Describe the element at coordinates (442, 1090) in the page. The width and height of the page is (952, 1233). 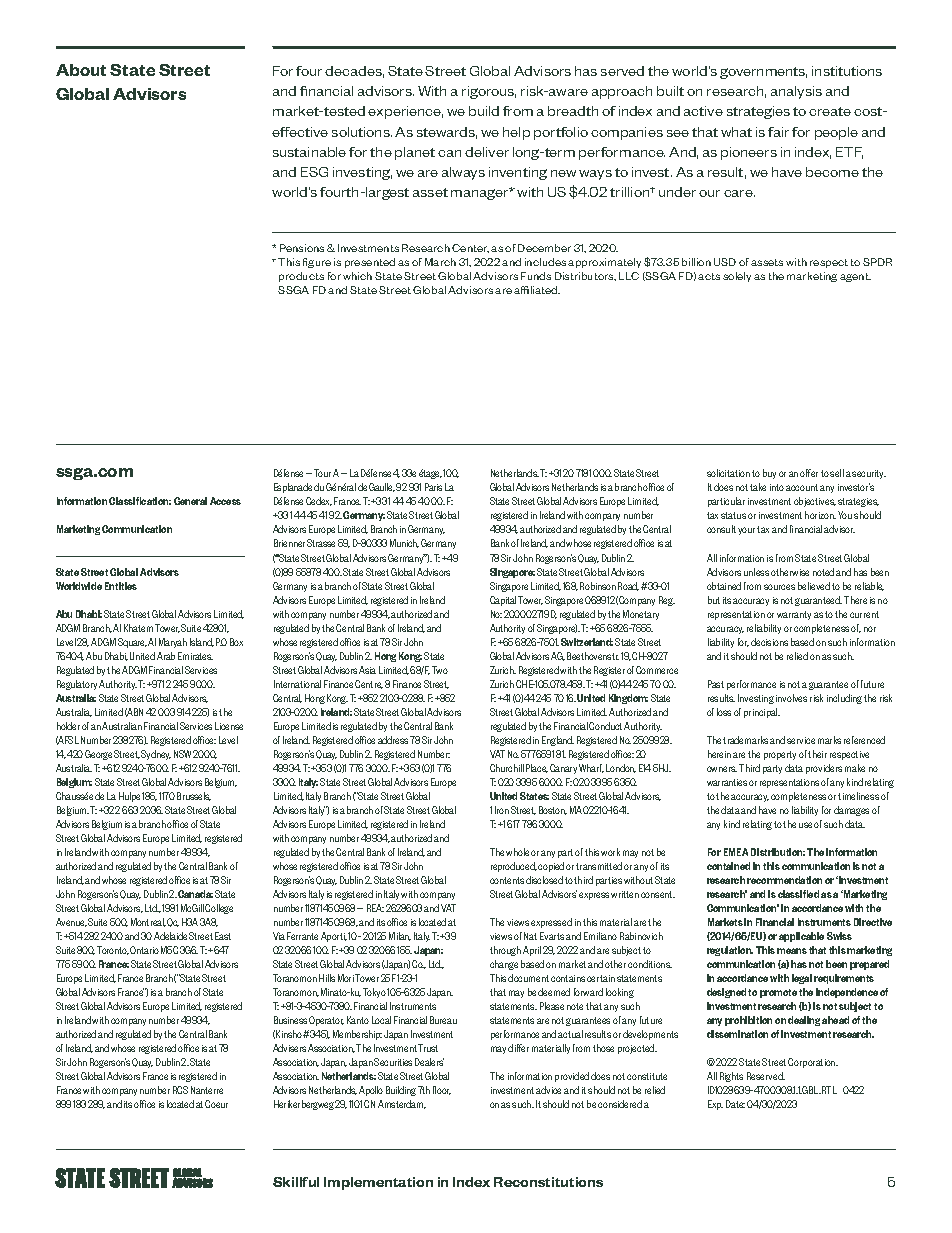
I see `floor` at that location.
